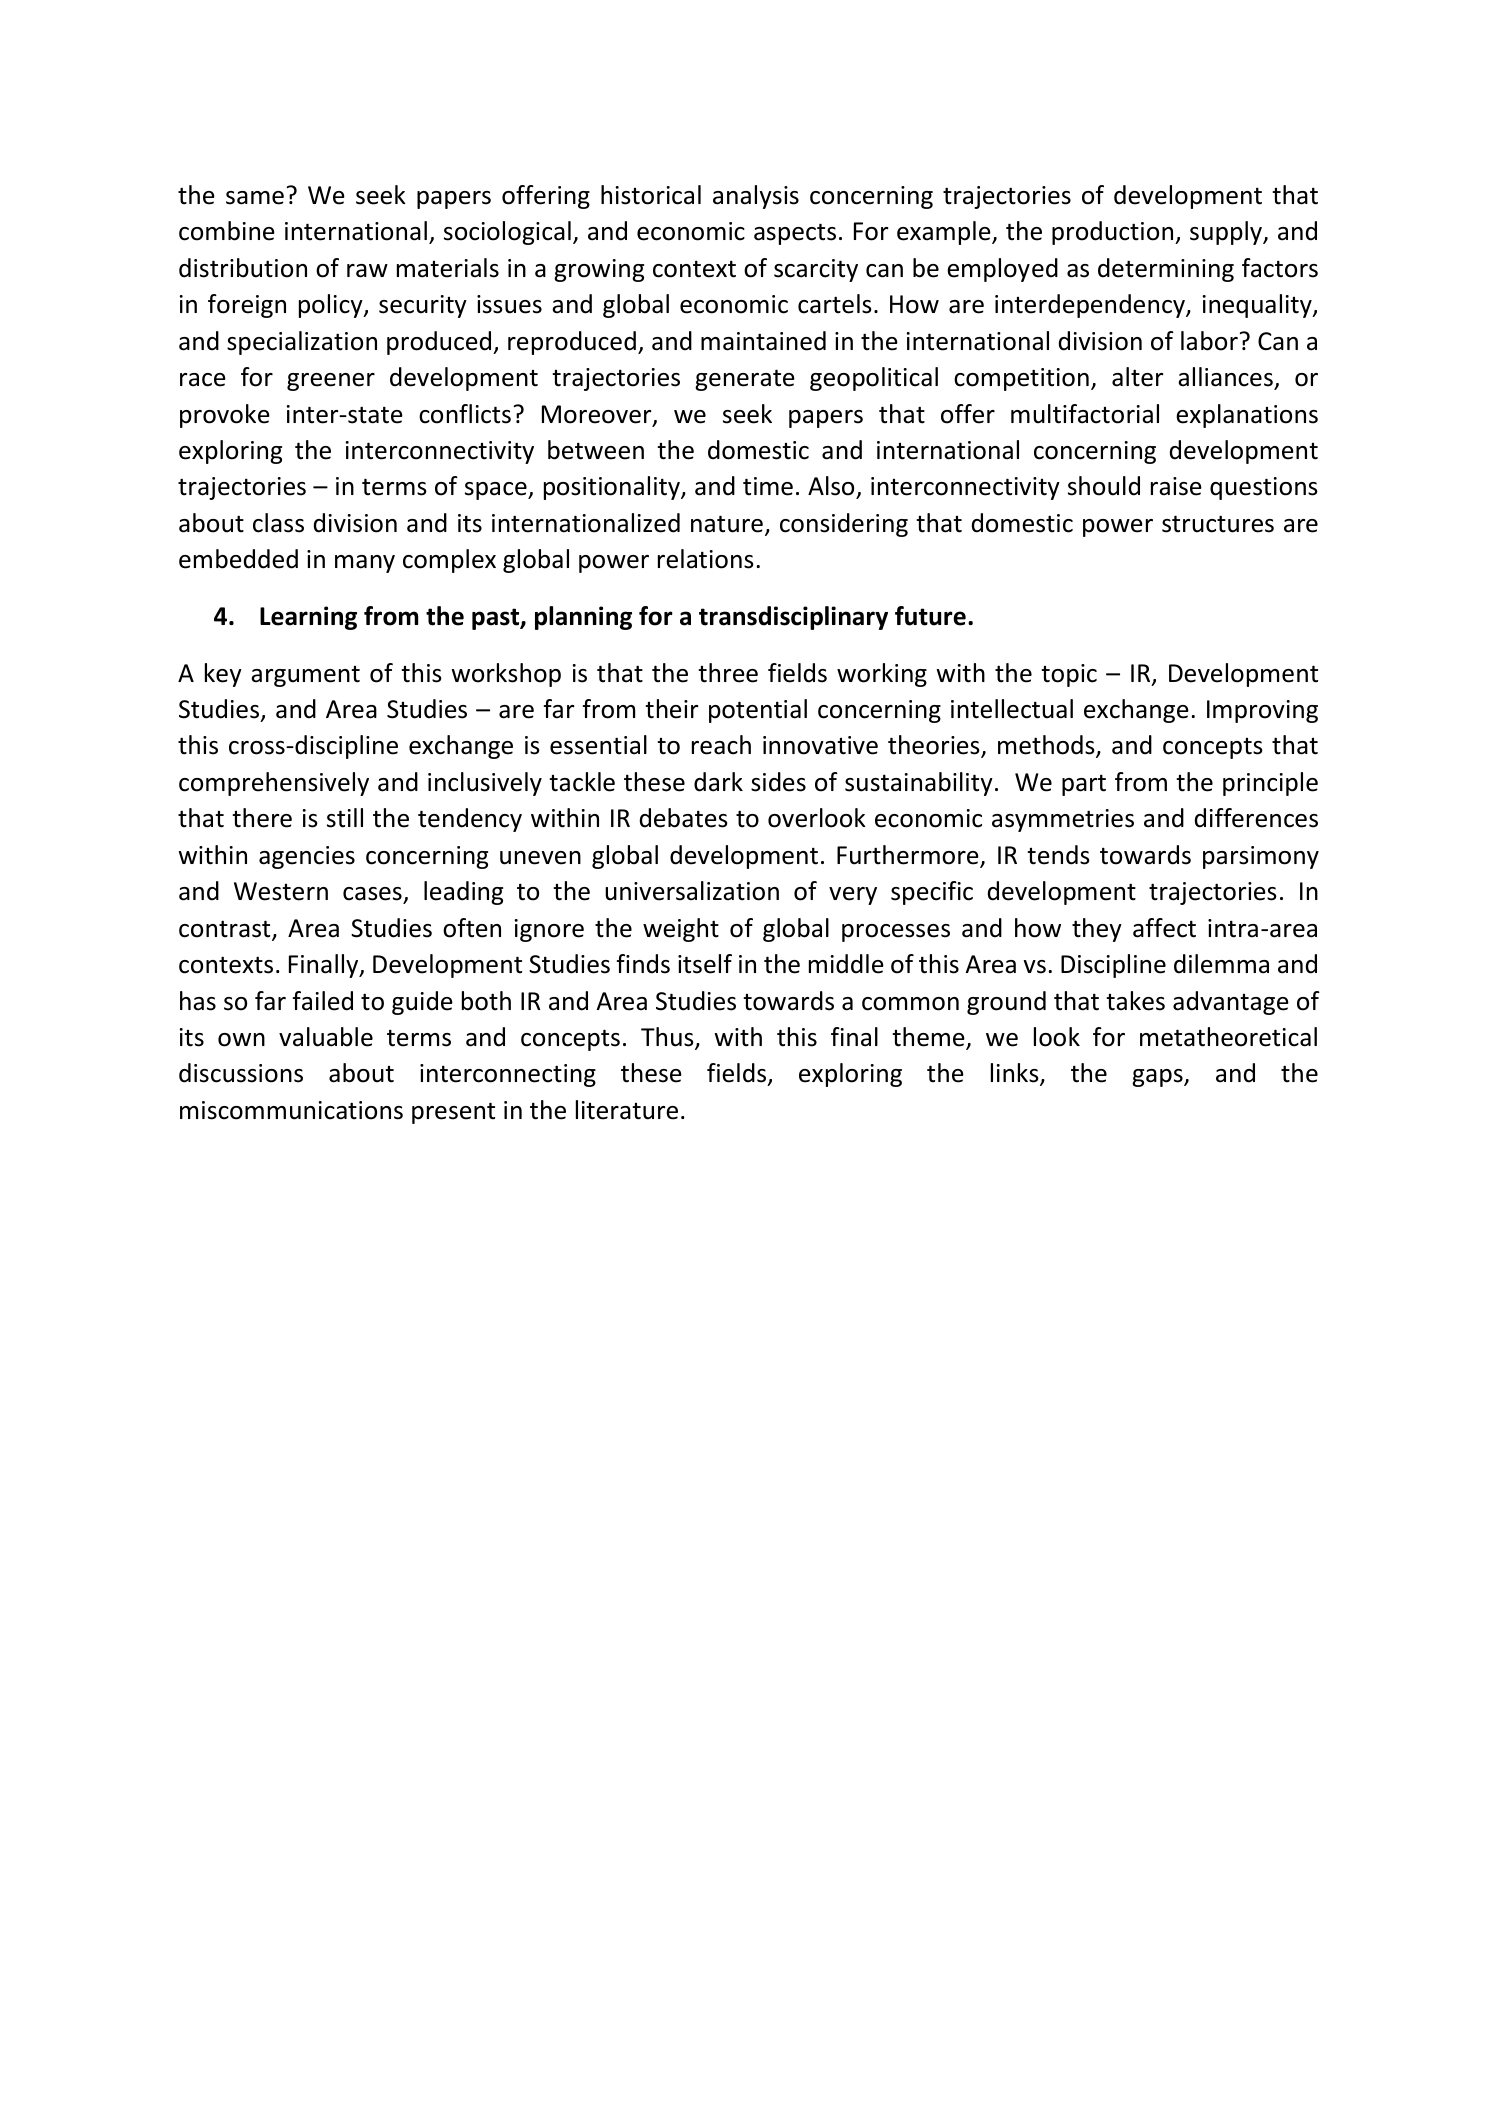 The width and height of the page is (1497, 2117). I want to click on universalization, so click(692, 891).
